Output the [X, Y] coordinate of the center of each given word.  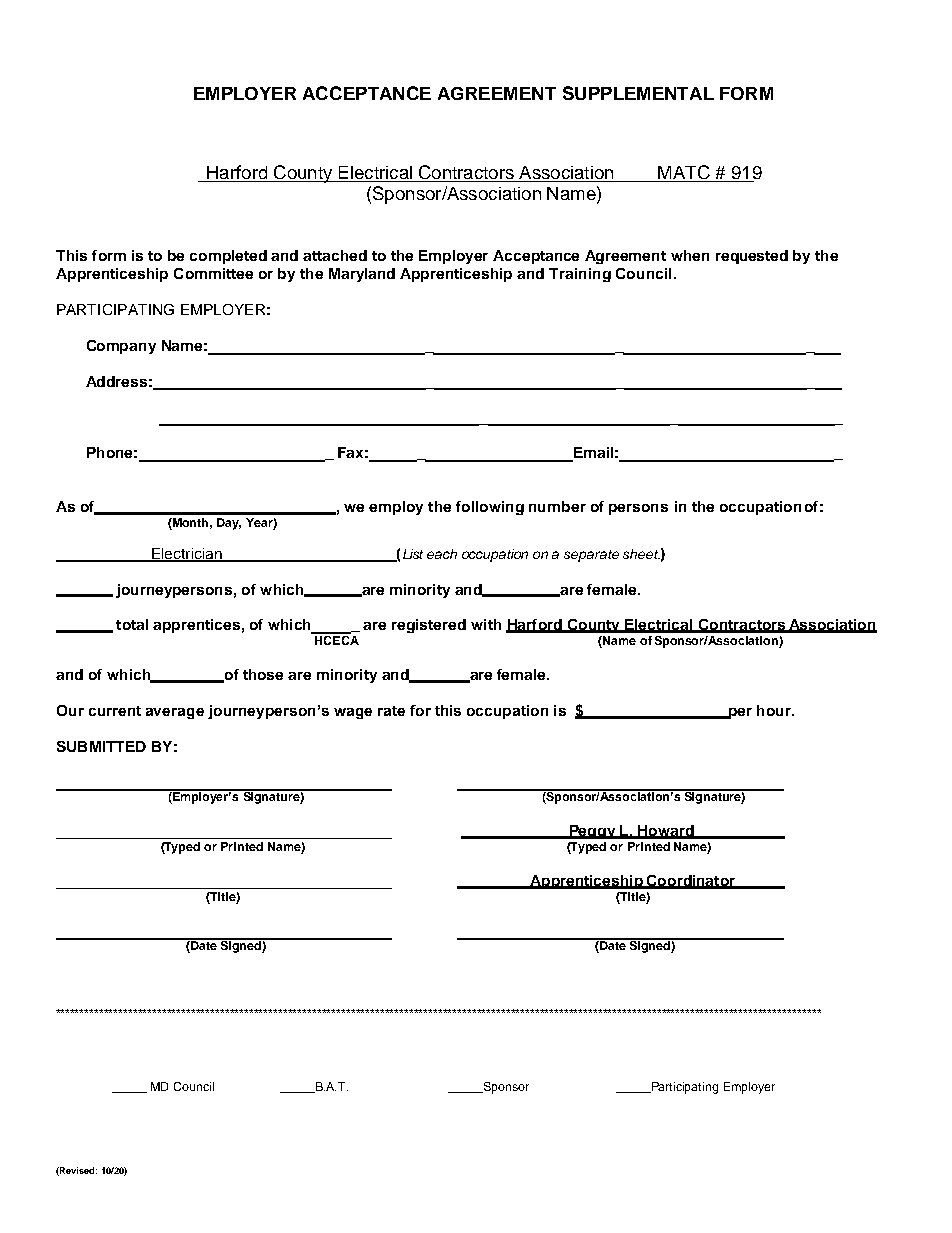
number [557, 506]
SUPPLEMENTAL [638, 93]
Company [121, 347]
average [175, 713]
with [486, 624]
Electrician [187, 554]
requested [752, 257]
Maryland [362, 275]
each [442, 554]
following [490, 508]
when [690, 255]
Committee [213, 273]
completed [228, 257]
